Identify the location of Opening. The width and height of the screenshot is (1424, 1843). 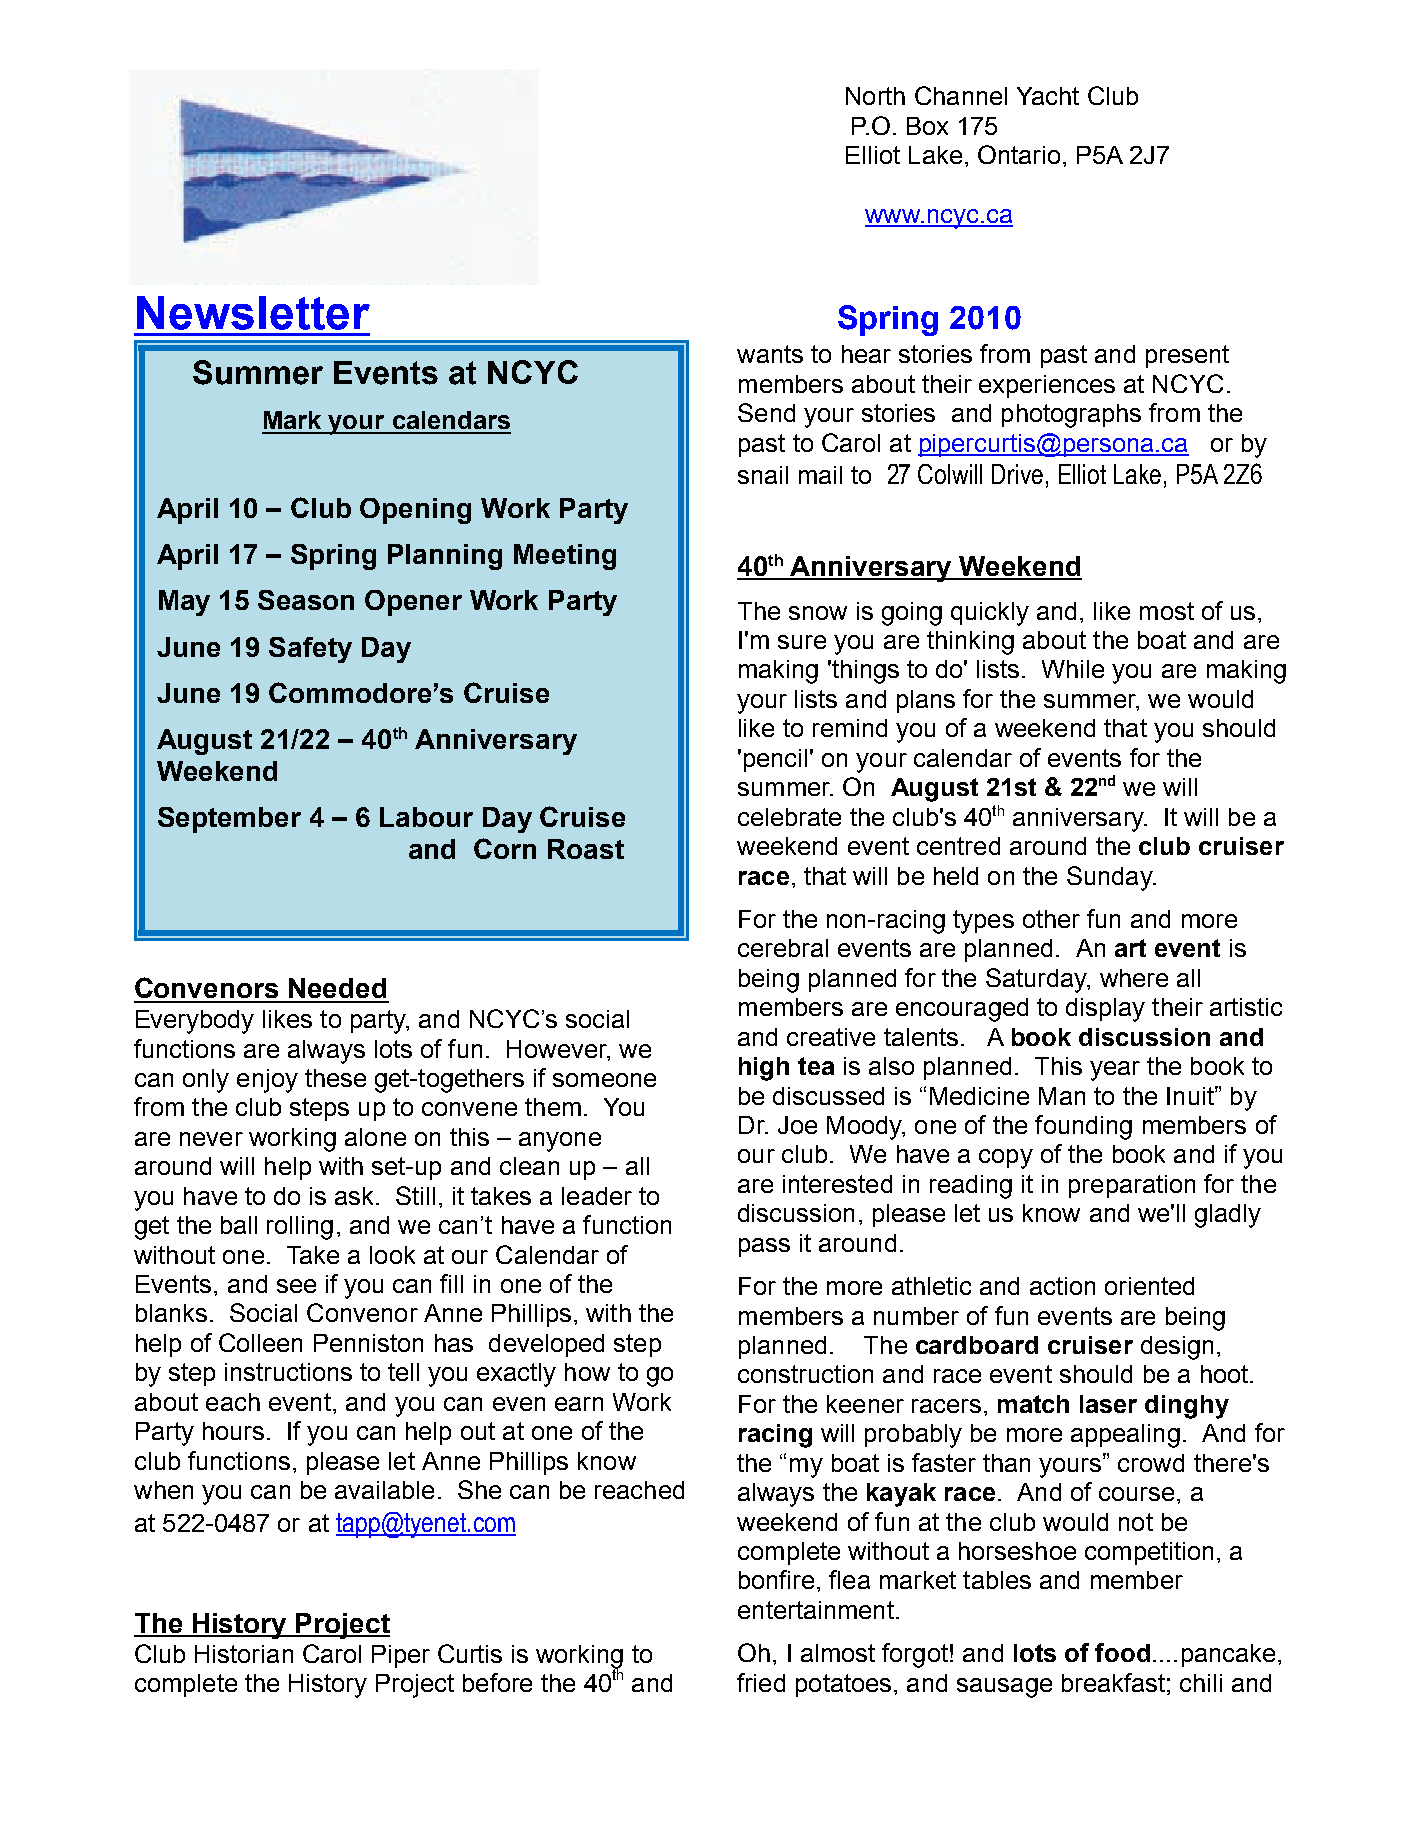
(415, 511).
